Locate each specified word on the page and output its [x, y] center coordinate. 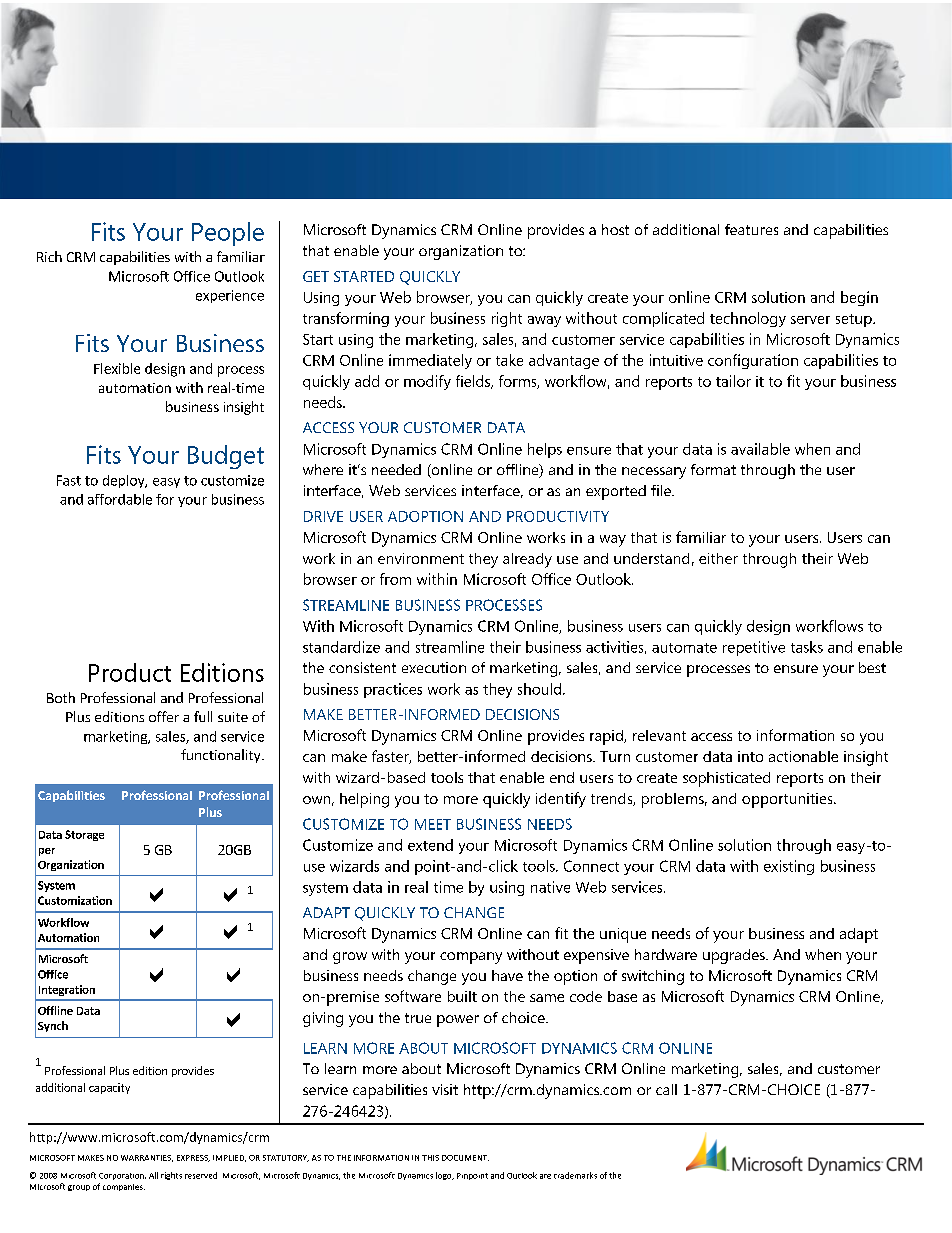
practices [393, 690]
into [750, 756]
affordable [120, 499]
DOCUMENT [465, 1158]
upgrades [735, 956]
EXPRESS [193, 1158]
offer [164, 716]
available [760, 449]
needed [396, 469]
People [228, 234]
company [471, 958]
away [544, 321]
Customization [75, 900]
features [751, 229]
